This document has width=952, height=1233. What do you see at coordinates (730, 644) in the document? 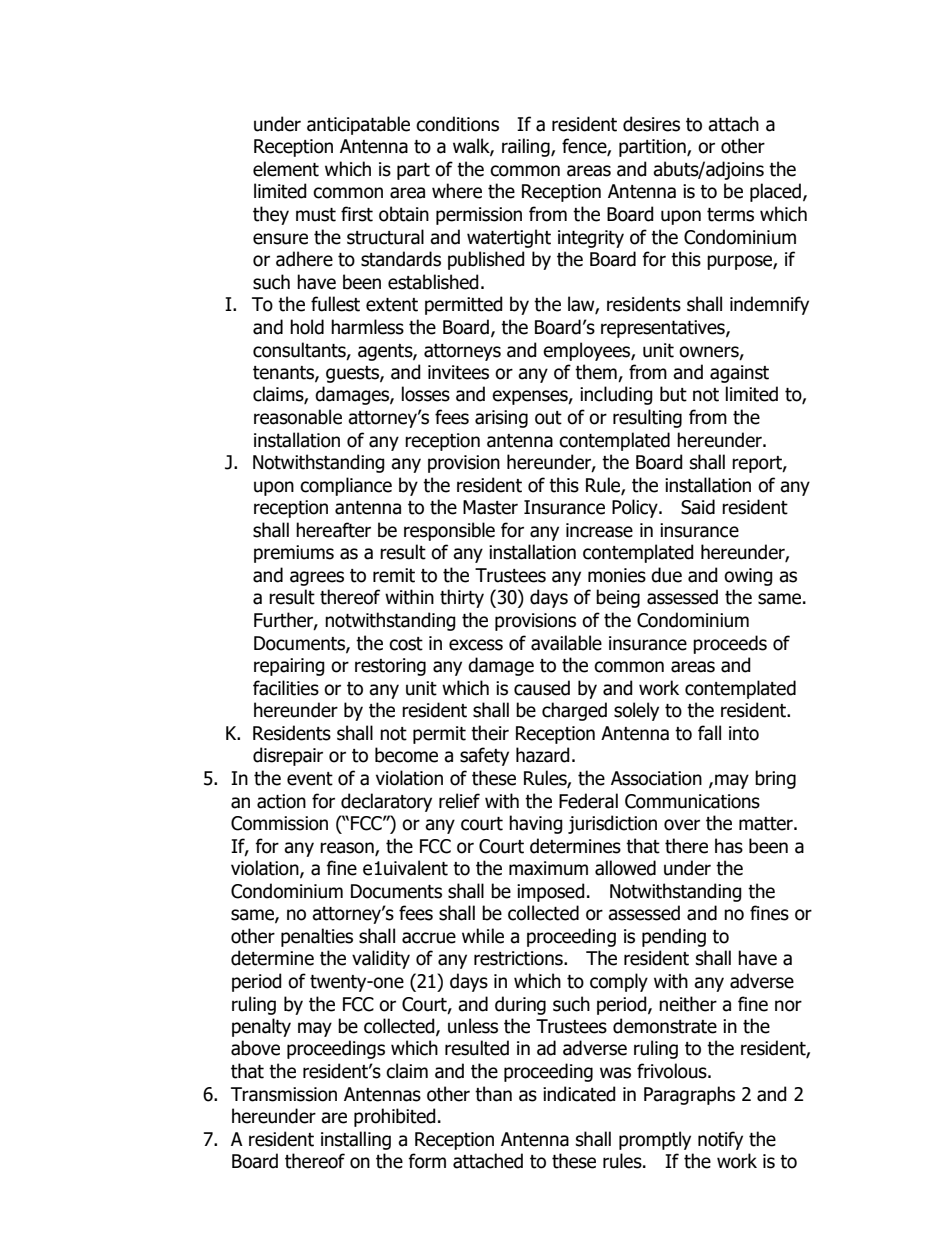
I see `proceeds` at bounding box center [730, 644].
